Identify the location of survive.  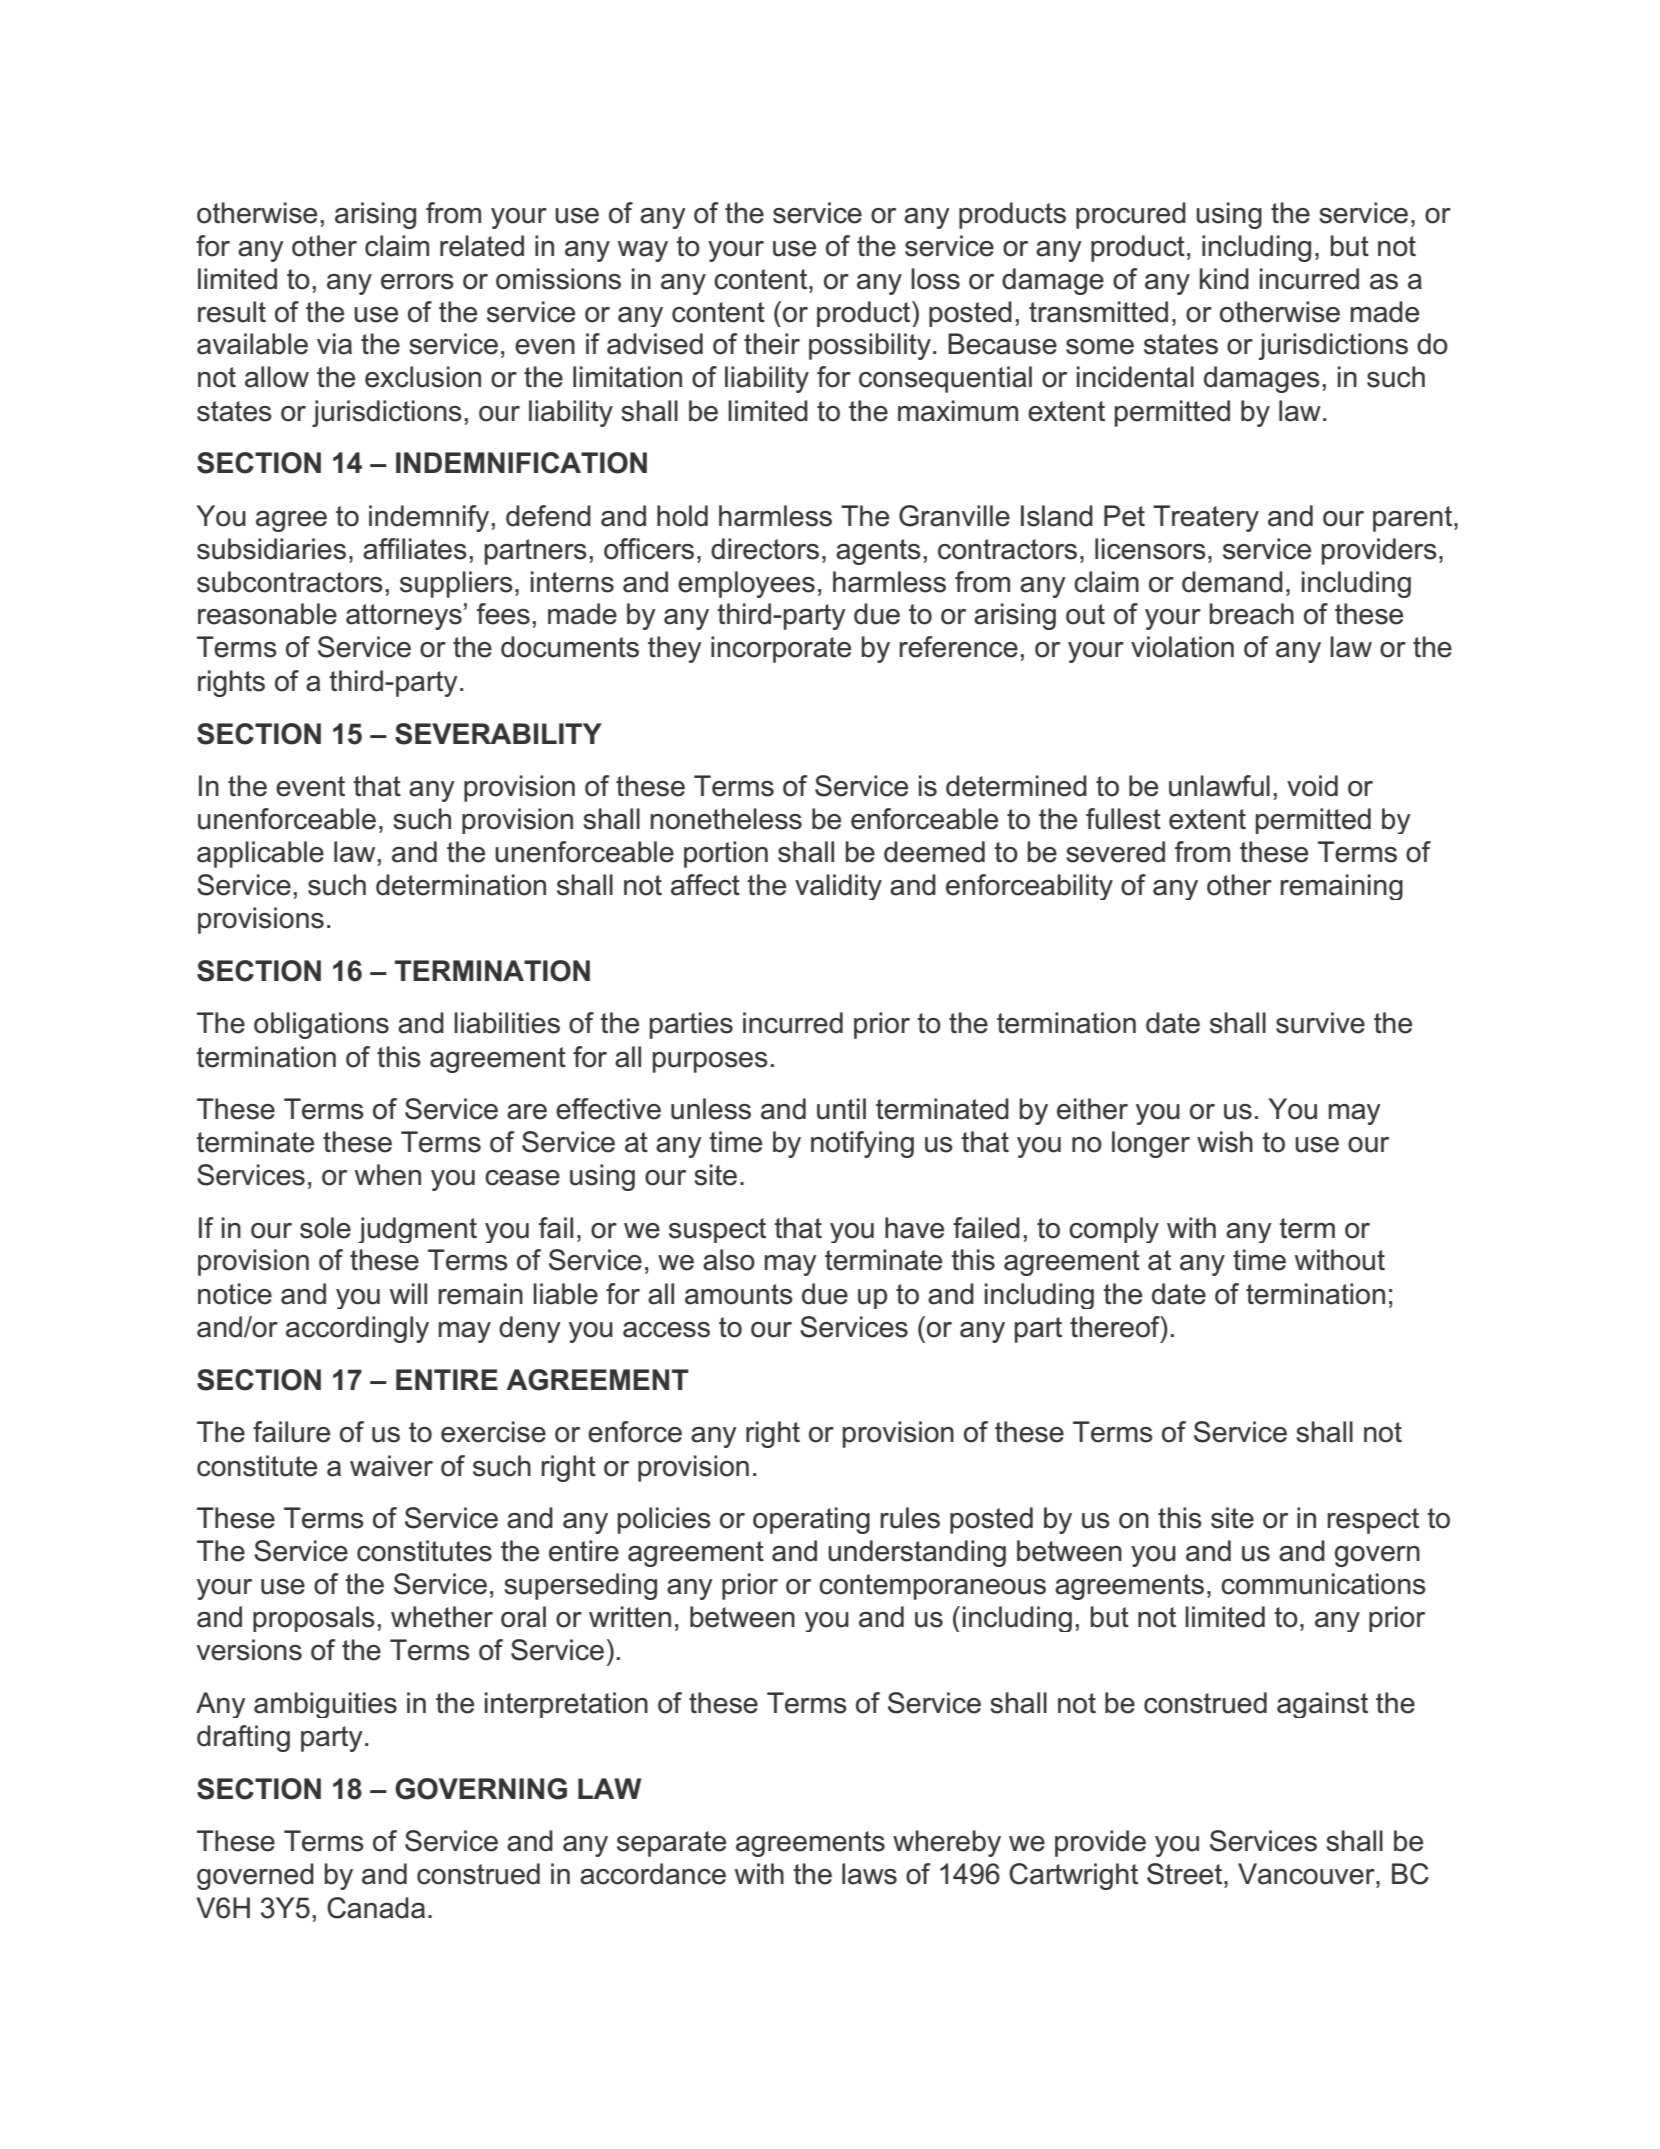
(1320, 1023).
